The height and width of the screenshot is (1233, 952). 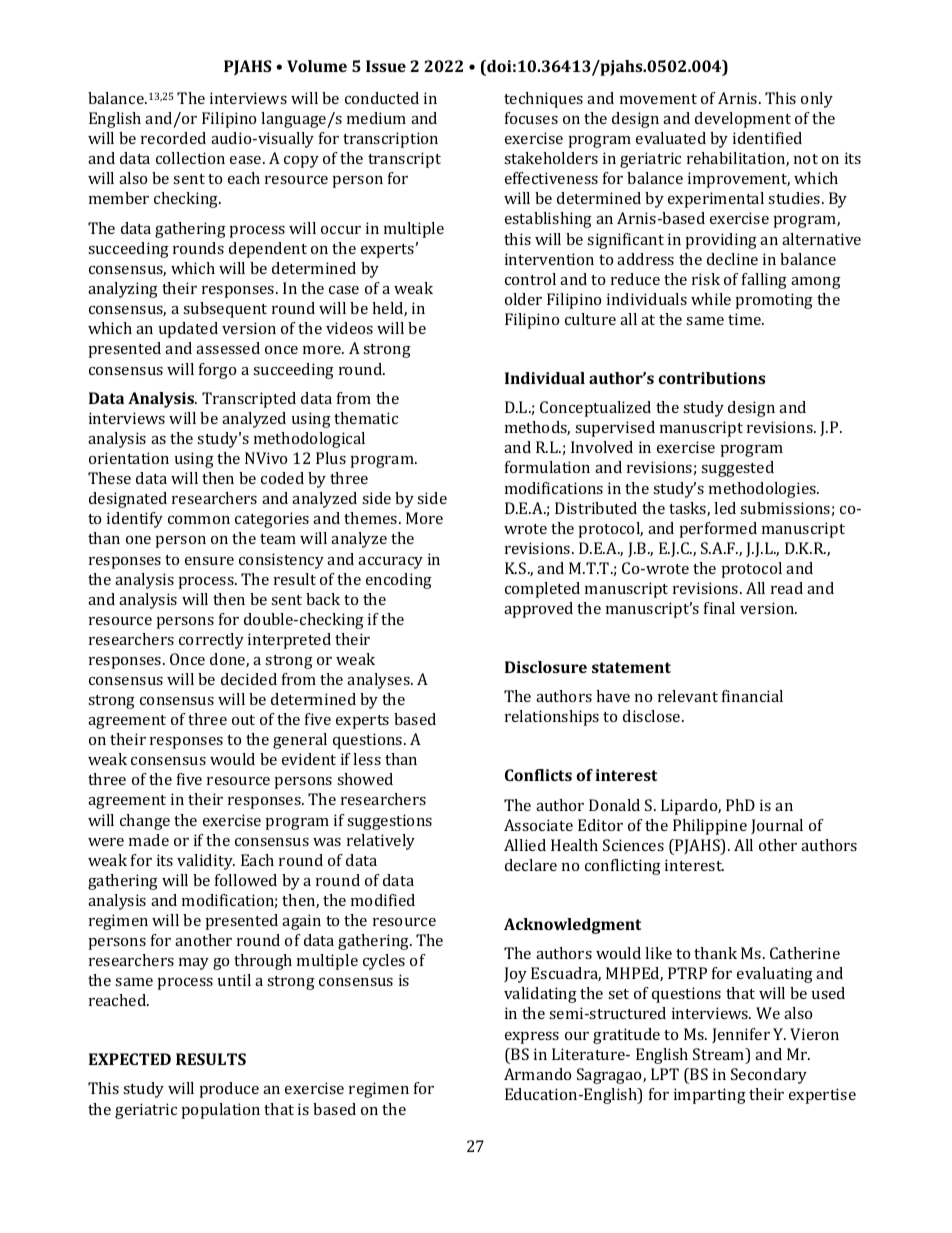 What do you see at coordinates (547, 467) in the screenshot?
I see `formulation` at bounding box center [547, 467].
